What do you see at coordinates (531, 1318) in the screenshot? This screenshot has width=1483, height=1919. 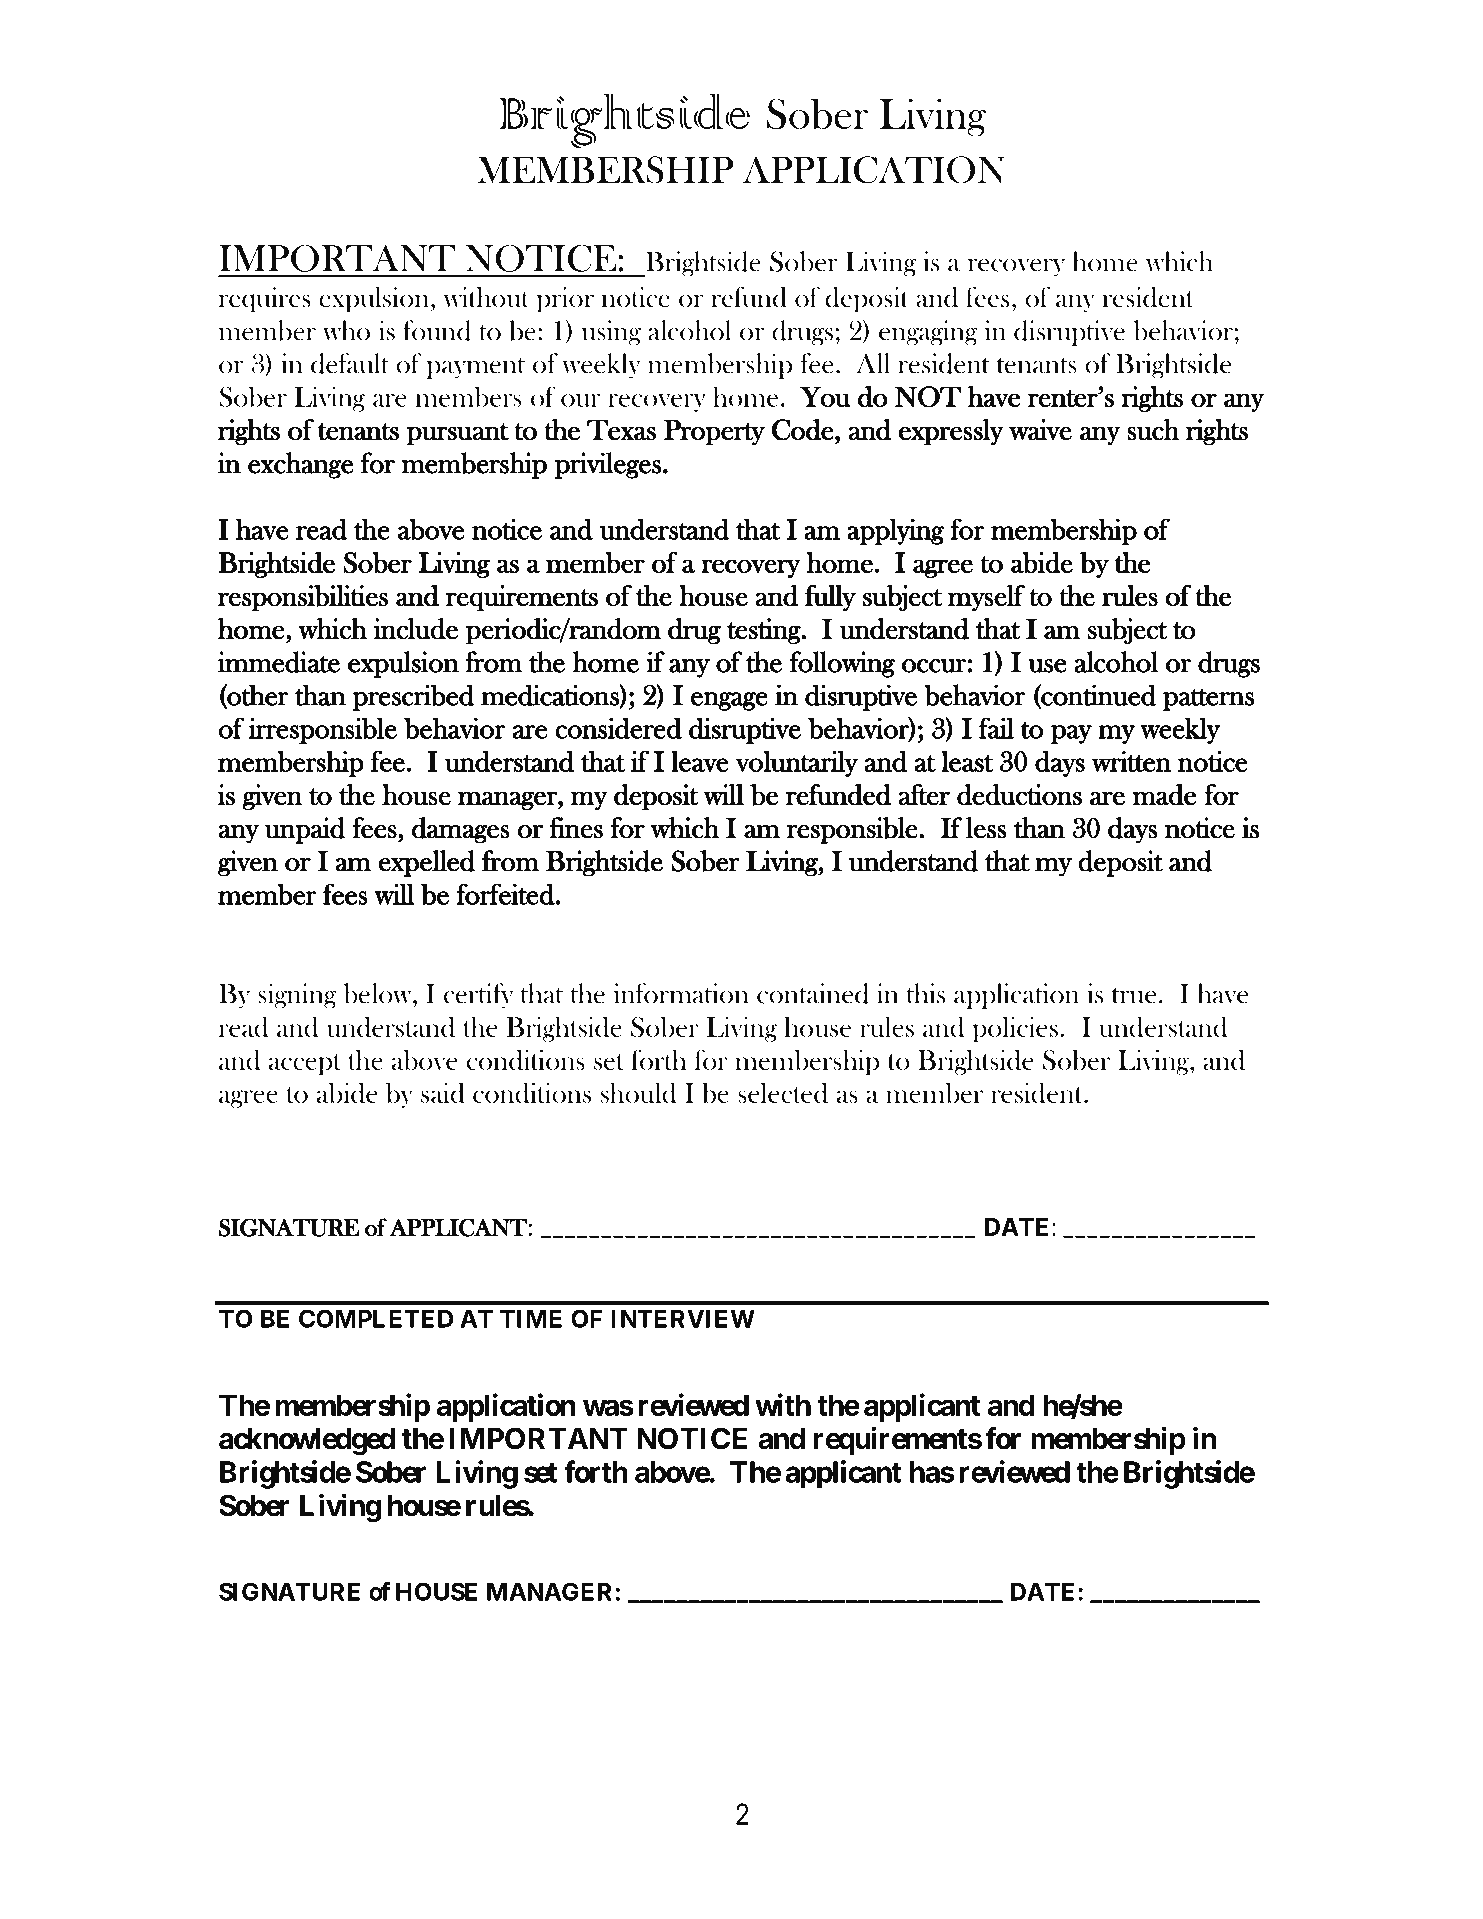 I see `TIME` at bounding box center [531, 1318].
